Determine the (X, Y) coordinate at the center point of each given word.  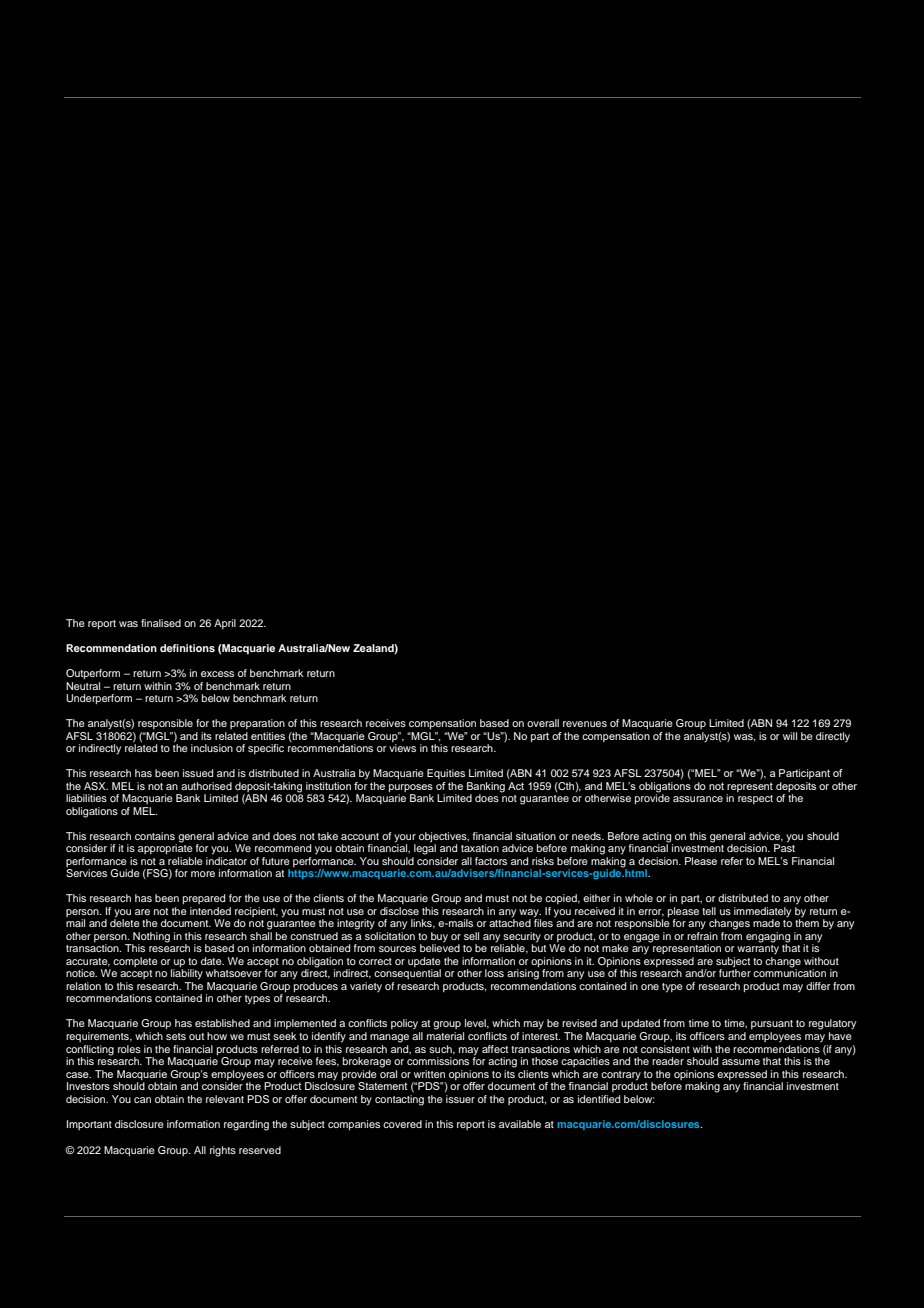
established (222, 1023)
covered (402, 1124)
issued (198, 773)
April (225, 624)
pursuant (772, 1024)
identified (599, 1099)
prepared (204, 899)
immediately (762, 913)
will (790, 736)
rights (223, 1151)
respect (755, 799)
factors (491, 861)
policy (404, 1024)
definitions (187, 648)
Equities (446, 774)
